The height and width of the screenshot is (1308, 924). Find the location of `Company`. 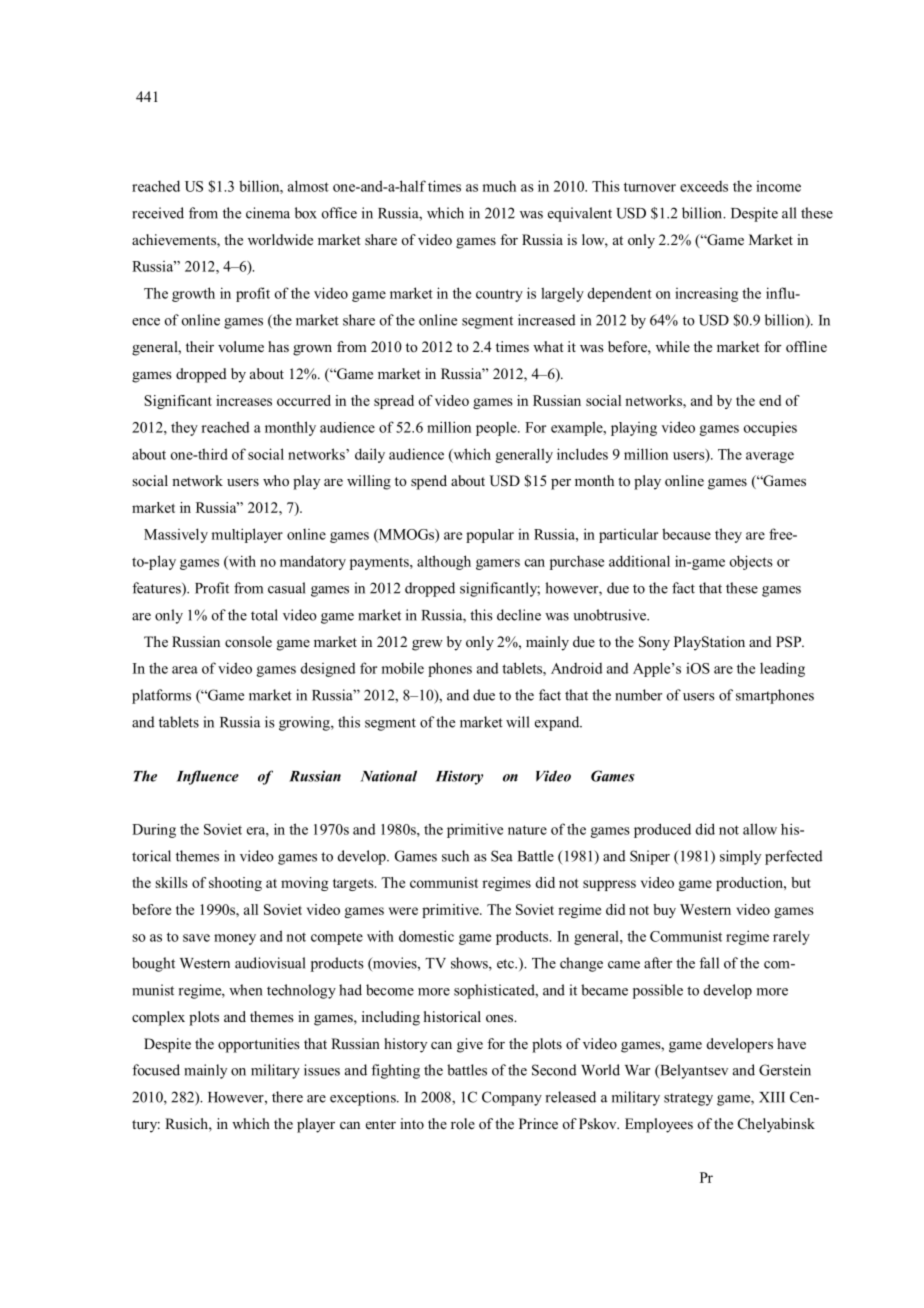

Company is located at coordinates (512, 1098).
